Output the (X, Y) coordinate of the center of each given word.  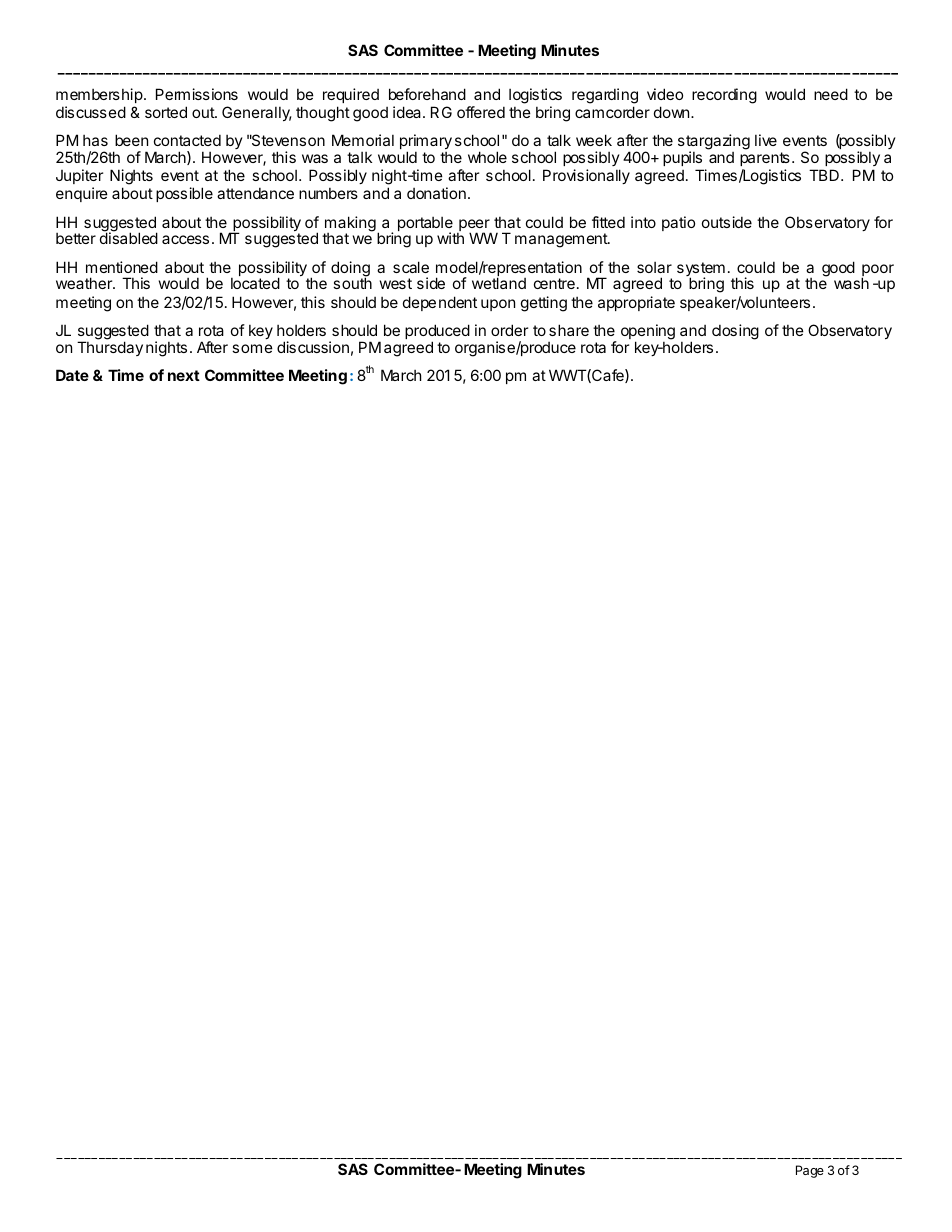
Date (72, 375)
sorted (166, 112)
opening (648, 333)
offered (481, 112)
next (184, 375)
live (766, 140)
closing (735, 332)
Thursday (110, 348)
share (569, 330)
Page (810, 1171)
